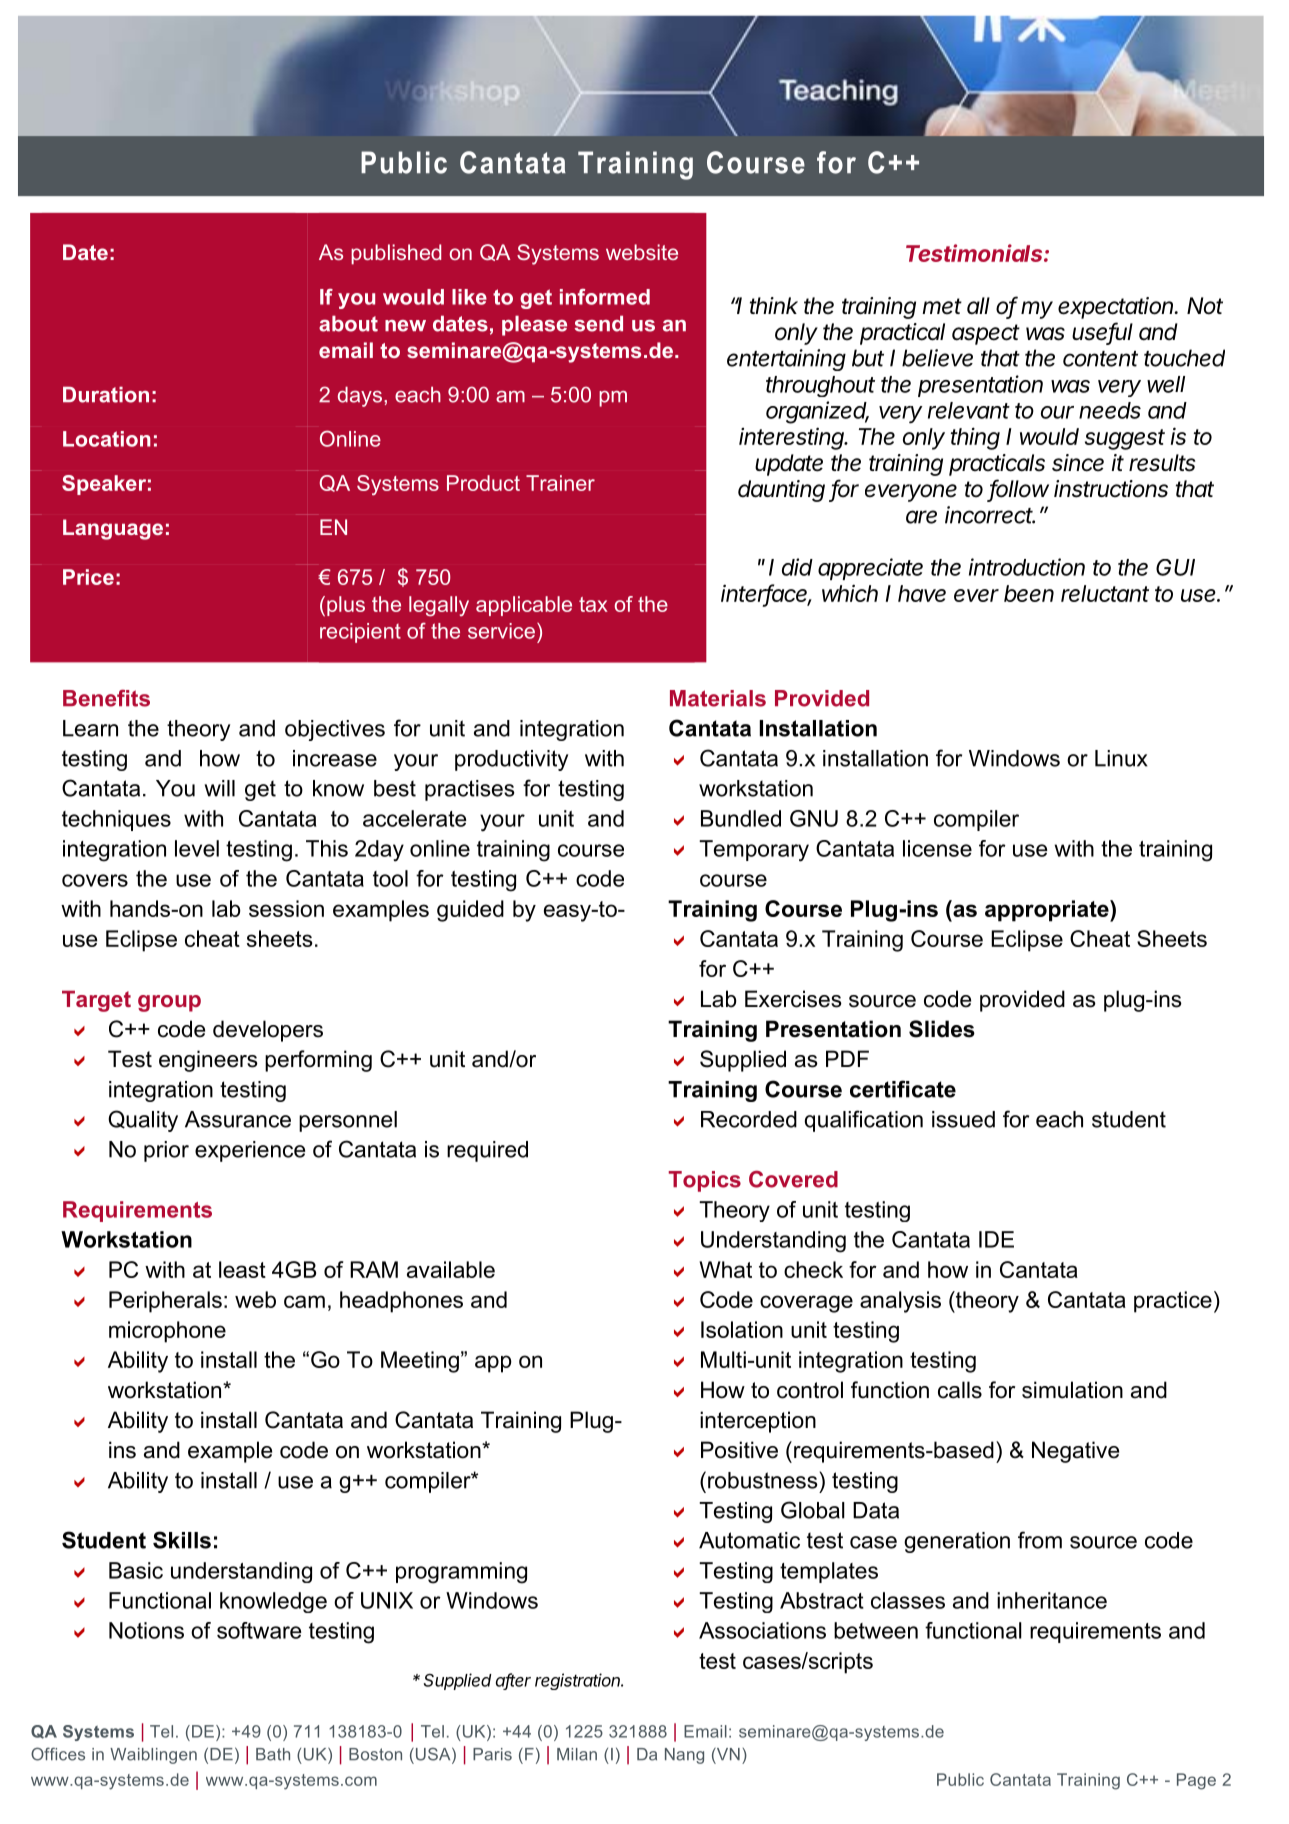 This screenshot has height=1824, width=1289. What do you see at coordinates (942, 1029) in the screenshot?
I see `Slides` at bounding box center [942, 1029].
